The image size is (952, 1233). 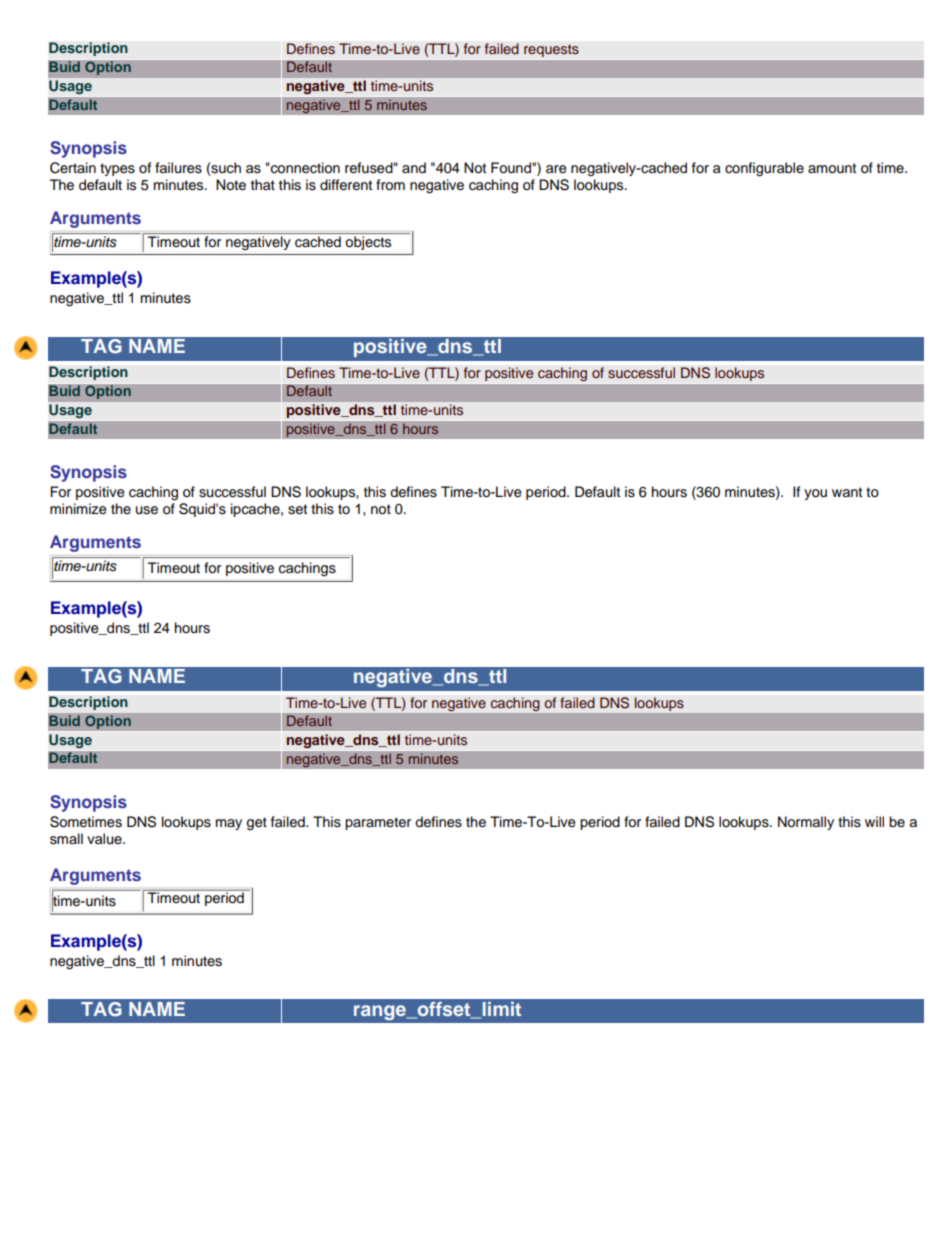 What do you see at coordinates (832, 168) in the image?
I see `amount` at bounding box center [832, 168].
